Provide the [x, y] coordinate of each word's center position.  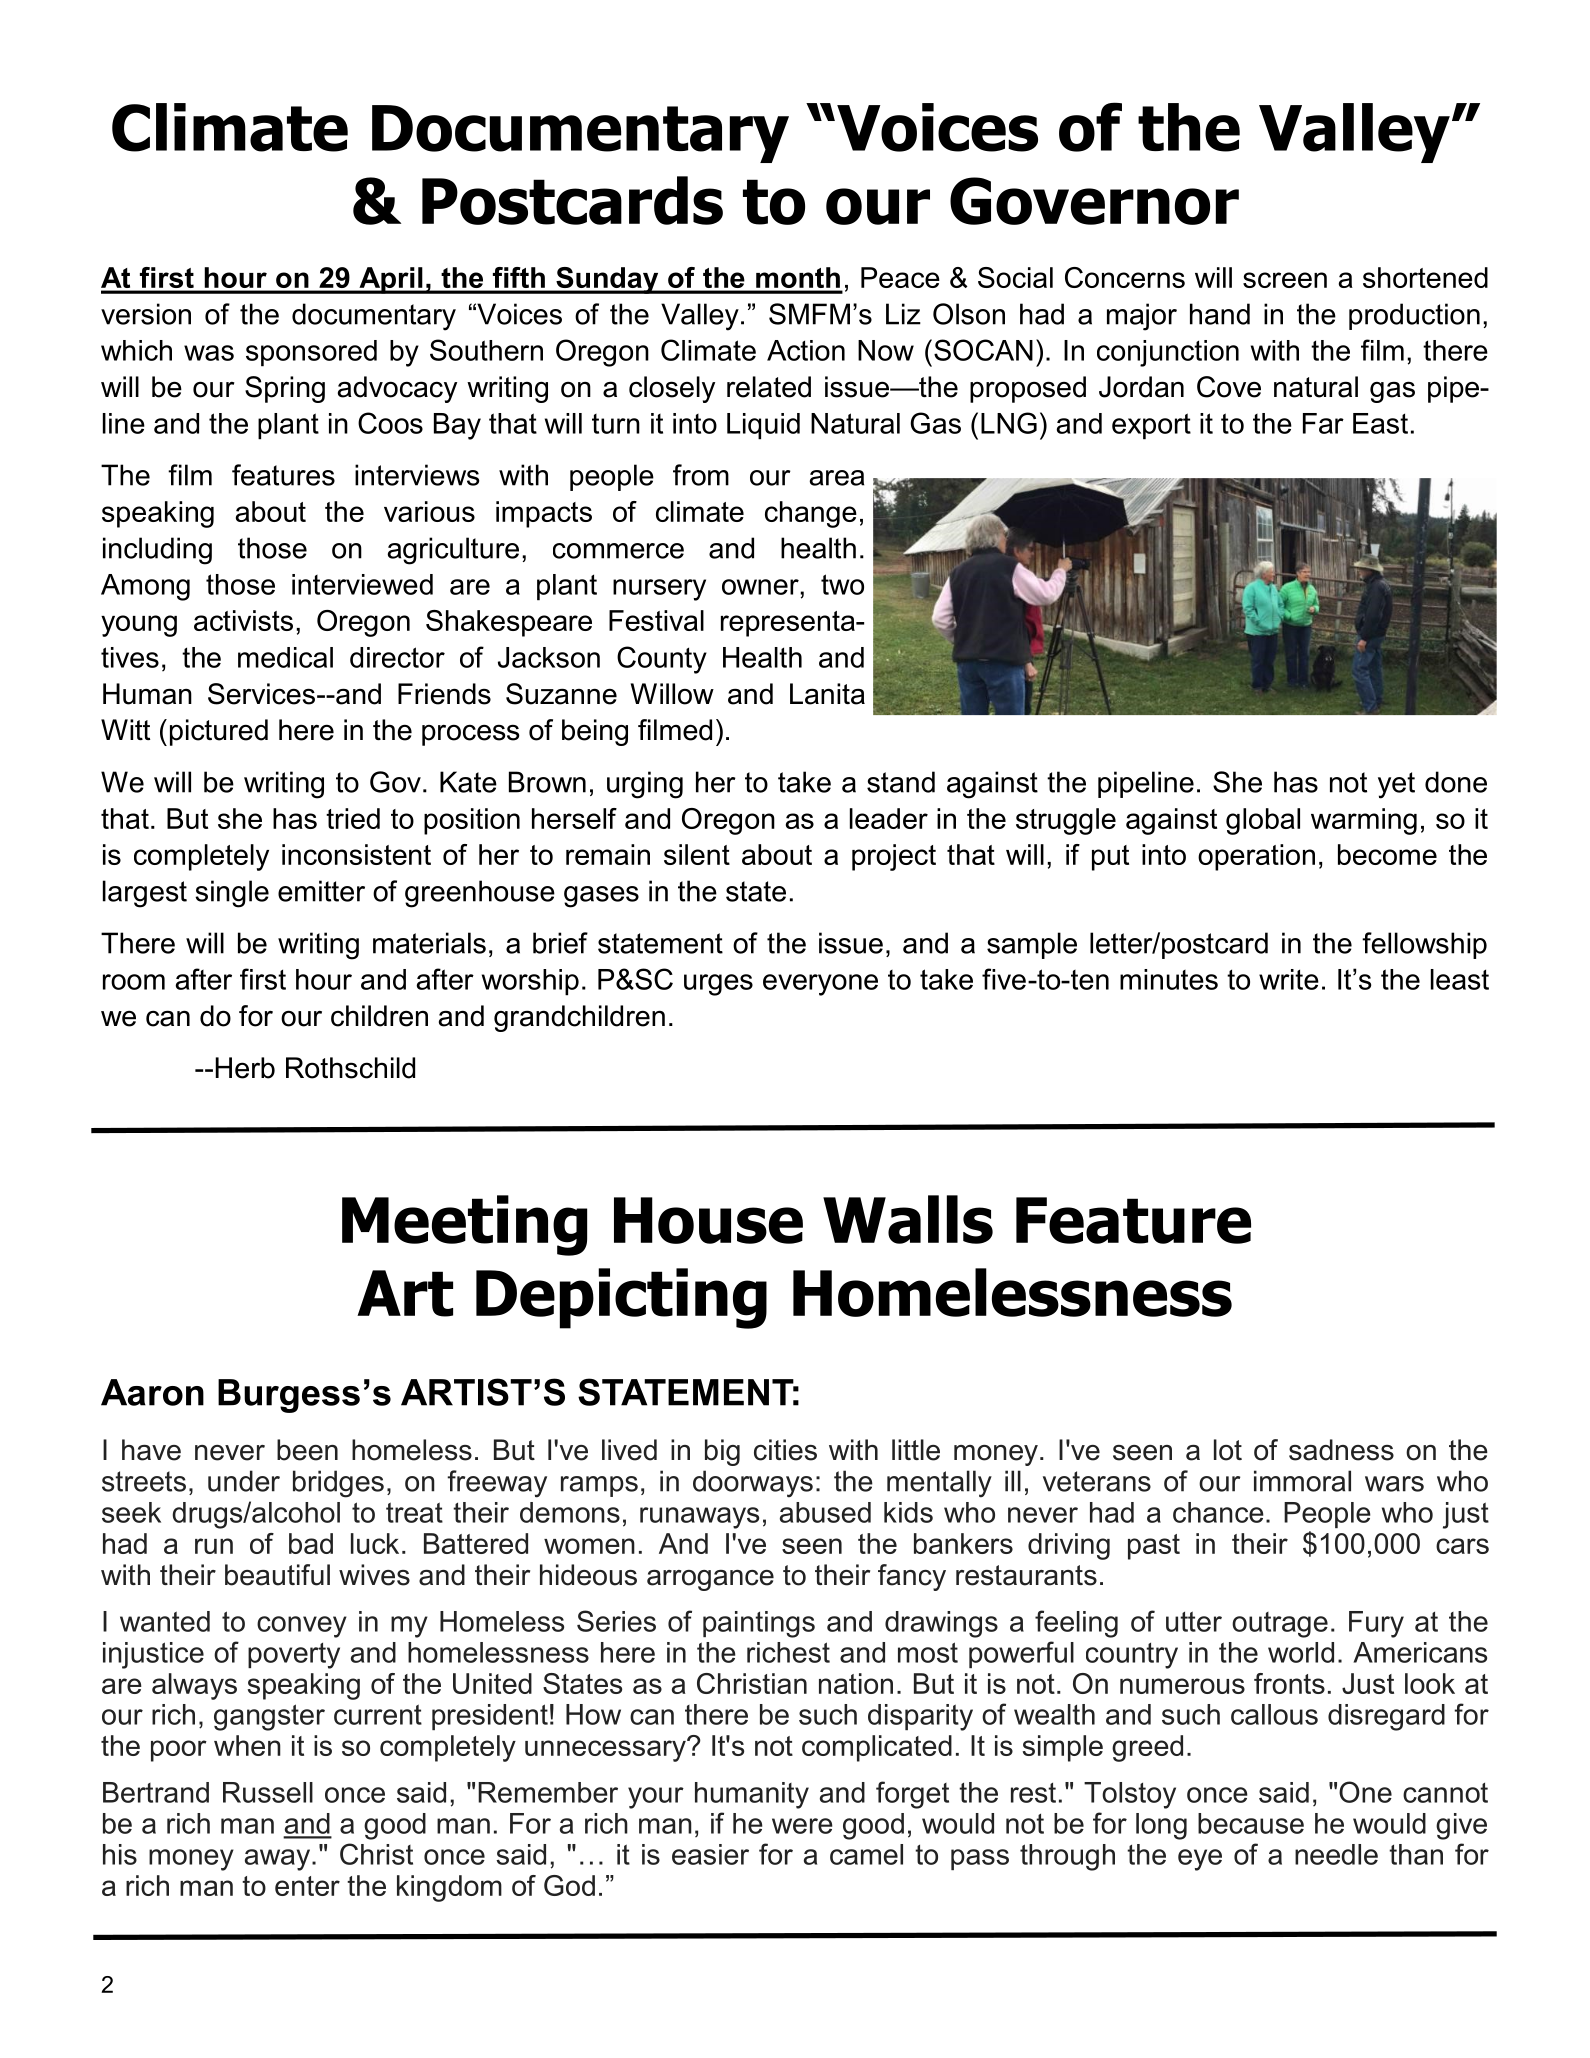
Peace [900, 277]
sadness [1341, 1450]
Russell [268, 1792]
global [1263, 821]
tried [353, 818]
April [391, 280]
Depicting [621, 1298]
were [802, 1826]
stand [901, 782]
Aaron [152, 1392]
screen [1285, 280]
